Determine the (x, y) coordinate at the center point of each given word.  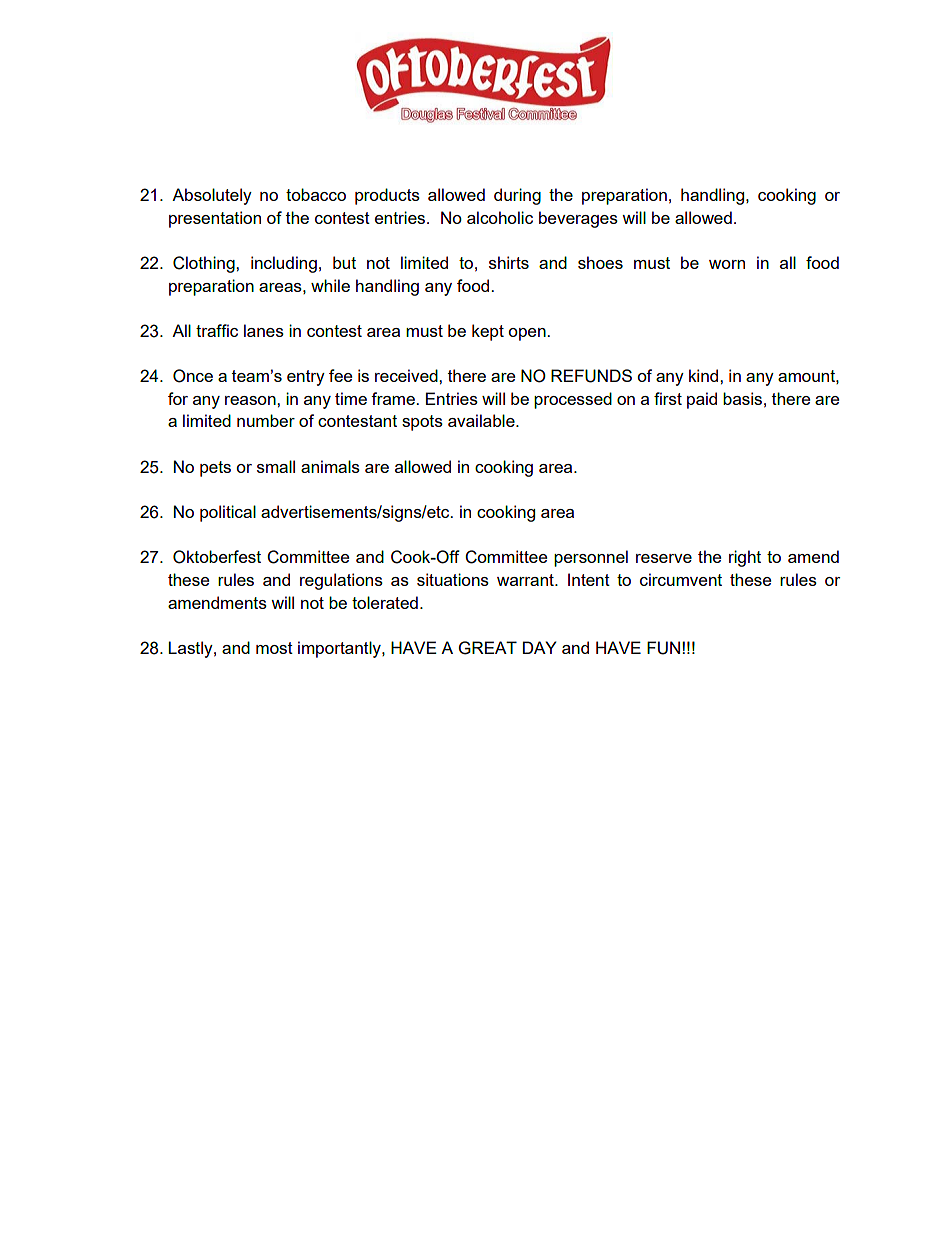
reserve (664, 558)
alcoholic (500, 217)
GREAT (488, 648)
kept (488, 332)
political (228, 513)
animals (330, 466)
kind (705, 375)
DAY (540, 647)
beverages (578, 219)
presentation (215, 219)
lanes (264, 330)
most (274, 648)
